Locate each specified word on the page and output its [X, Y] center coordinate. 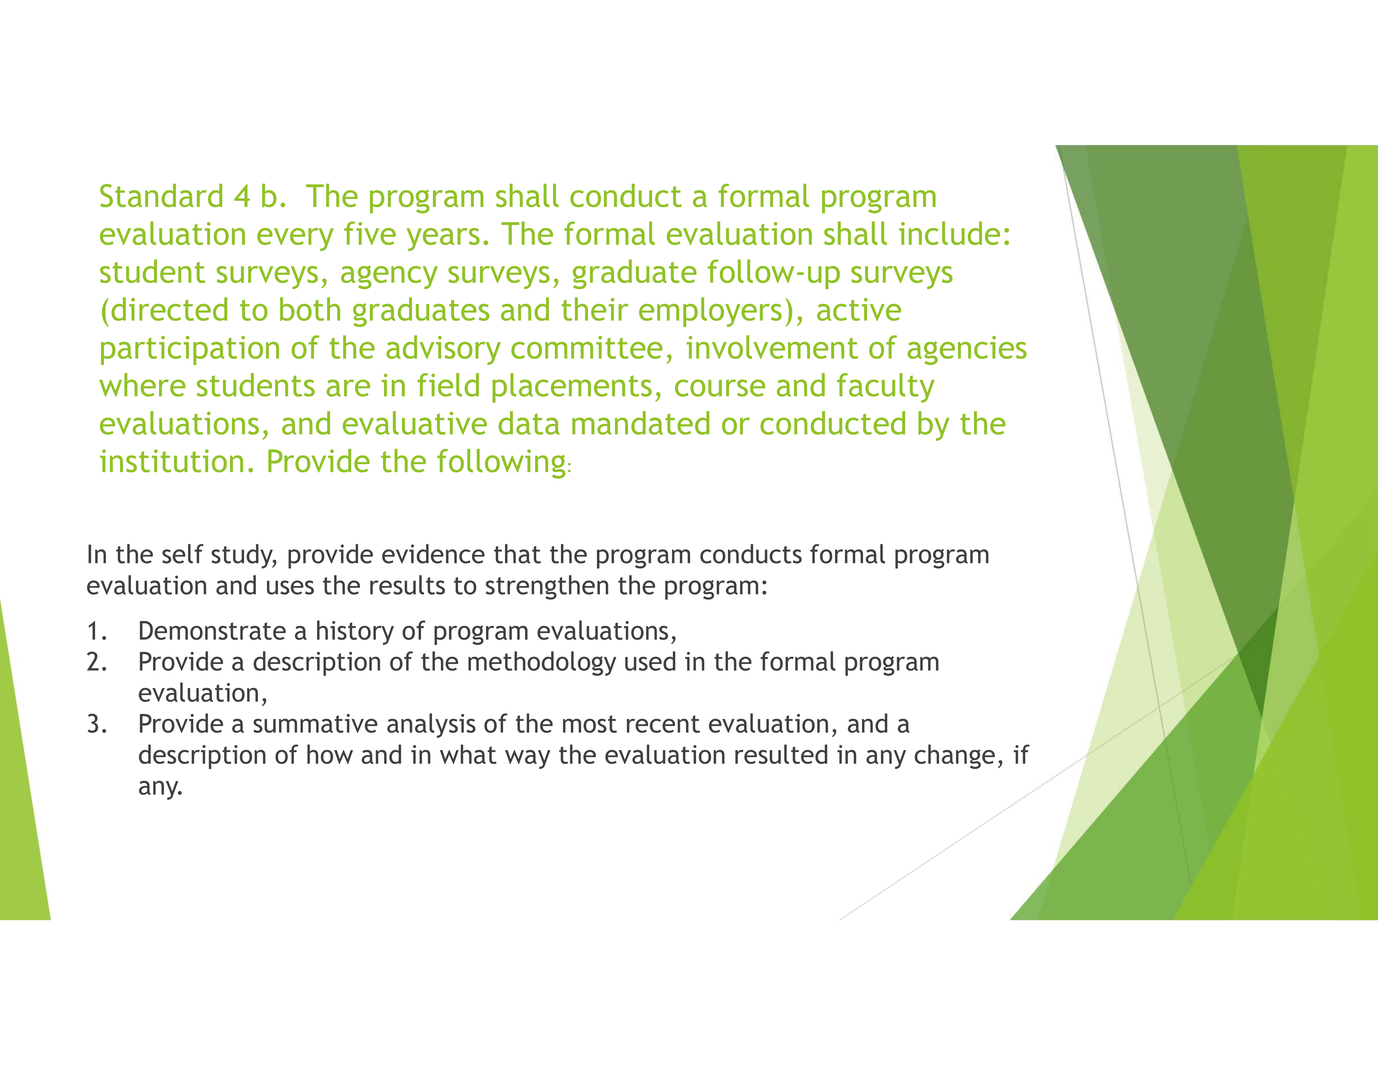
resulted [781, 754]
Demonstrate [213, 630]
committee [587, 347]
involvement [772, 347]
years [443, 239]
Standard [161, 195]
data [529, 423]
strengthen [547, 587]
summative [315, 723]
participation [190, 350]
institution [171, 461]
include [949, 233]
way [527, 759]
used [650, 661]
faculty [886, 388]
